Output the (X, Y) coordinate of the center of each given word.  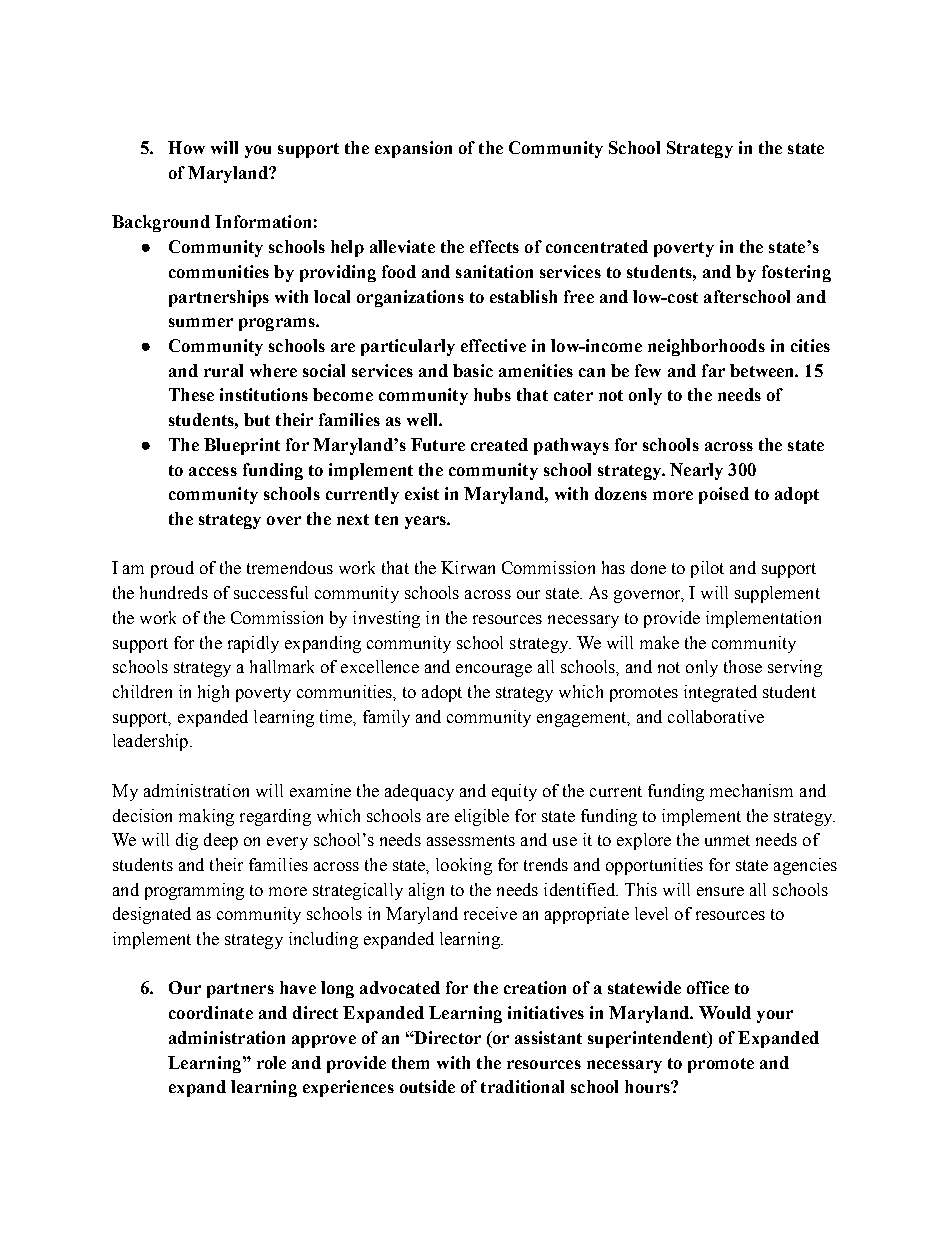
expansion (413, 149)
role (271, 1062)
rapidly (253, 644)
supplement (777, 594)
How (186, 147)
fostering (796, 273)
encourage (494, 670)
